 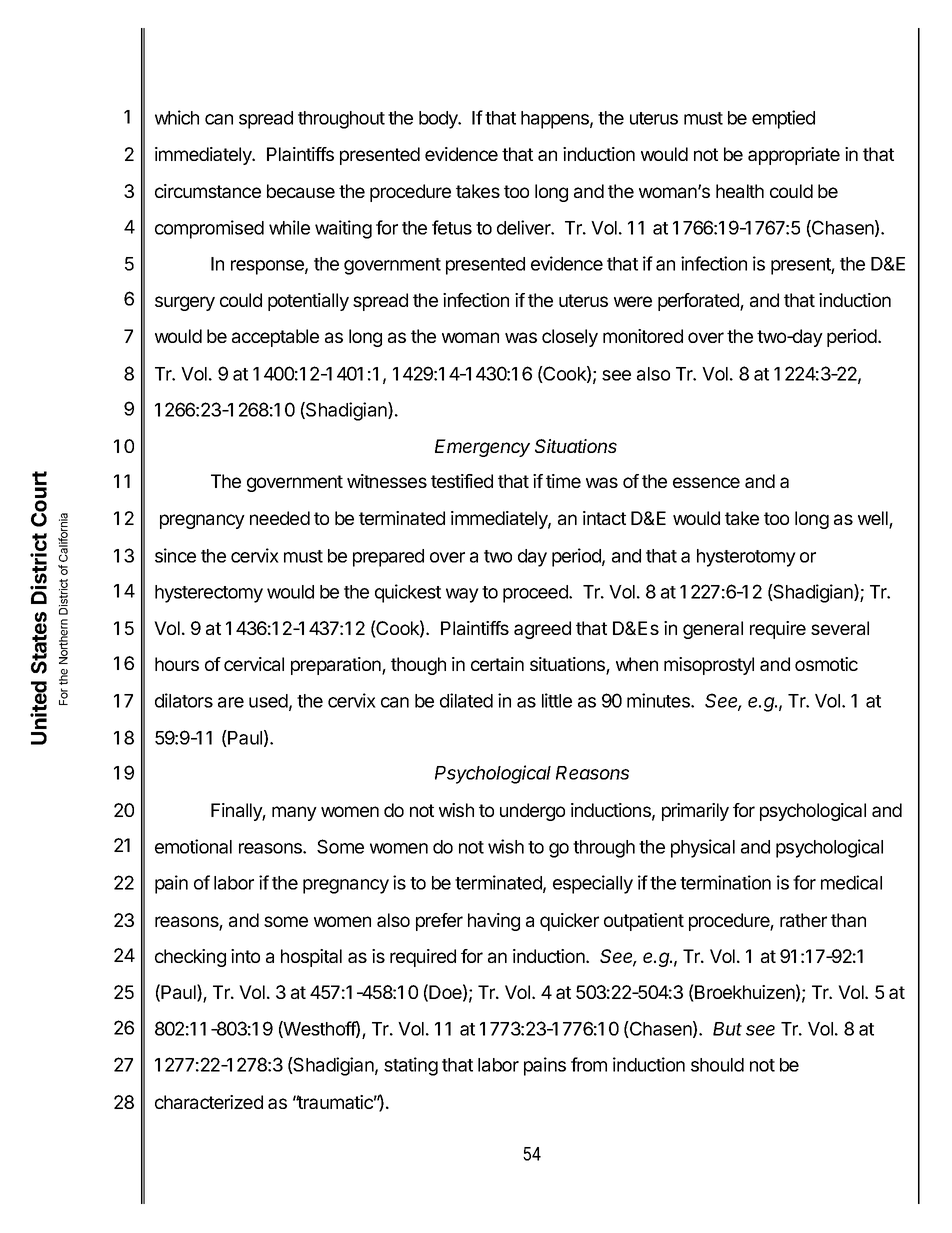 What do you see at coordinates (482, 448) in the image?
I see `Emergency` at bounding box center [482, 448].
